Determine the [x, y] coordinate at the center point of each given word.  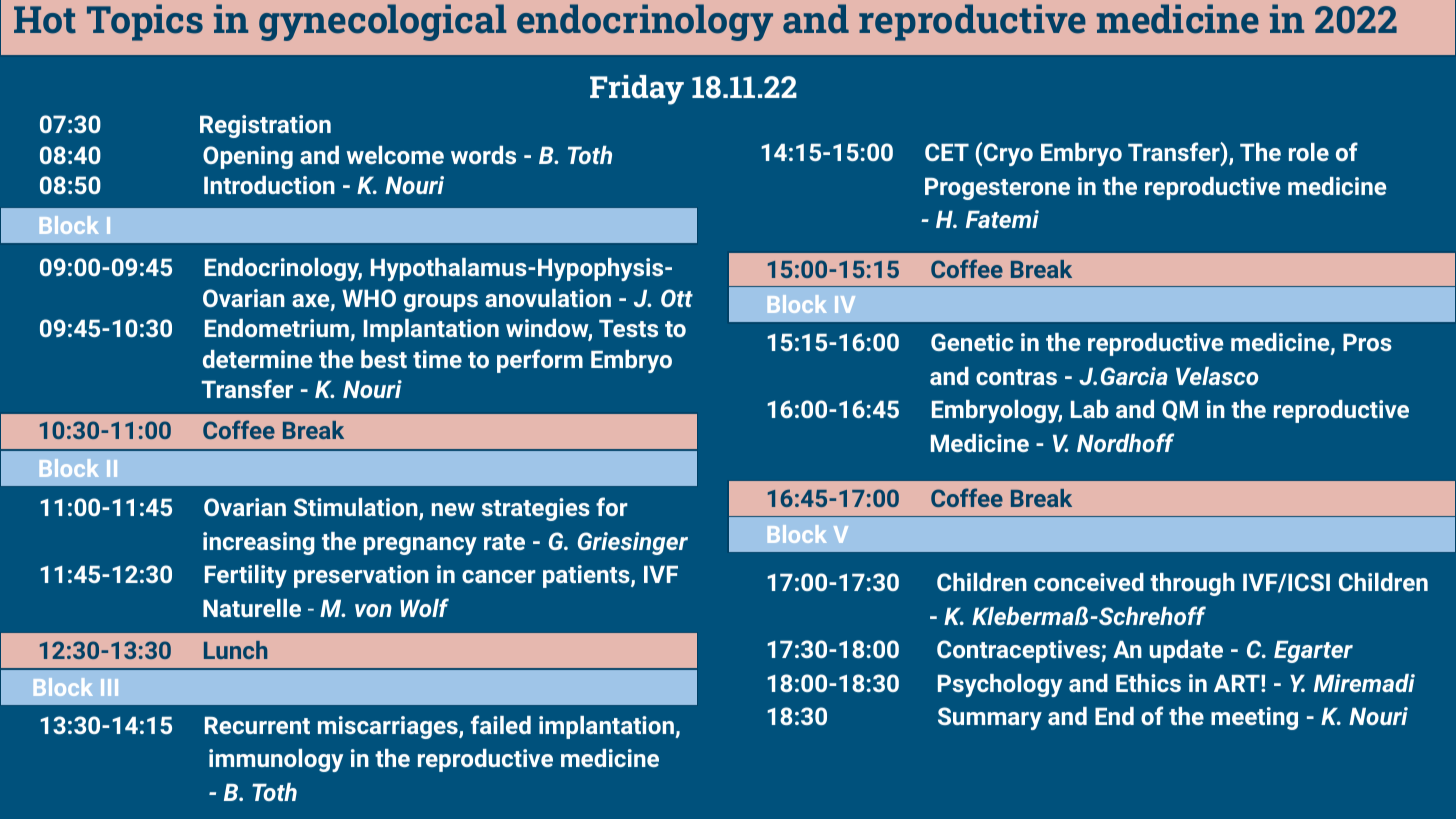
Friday [637, 90]
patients [587, 576]
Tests [628, 328]
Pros [1367, 342]
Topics [145, 22]
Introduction [269, 185]
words [483, 155]
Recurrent [257, 725]
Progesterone [997, 189]
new [453, 509]
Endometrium [277, 328]
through [1192, 584]
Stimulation [357, 509]
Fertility [246, 576]
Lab [1090, 409]
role [1309, 152]
